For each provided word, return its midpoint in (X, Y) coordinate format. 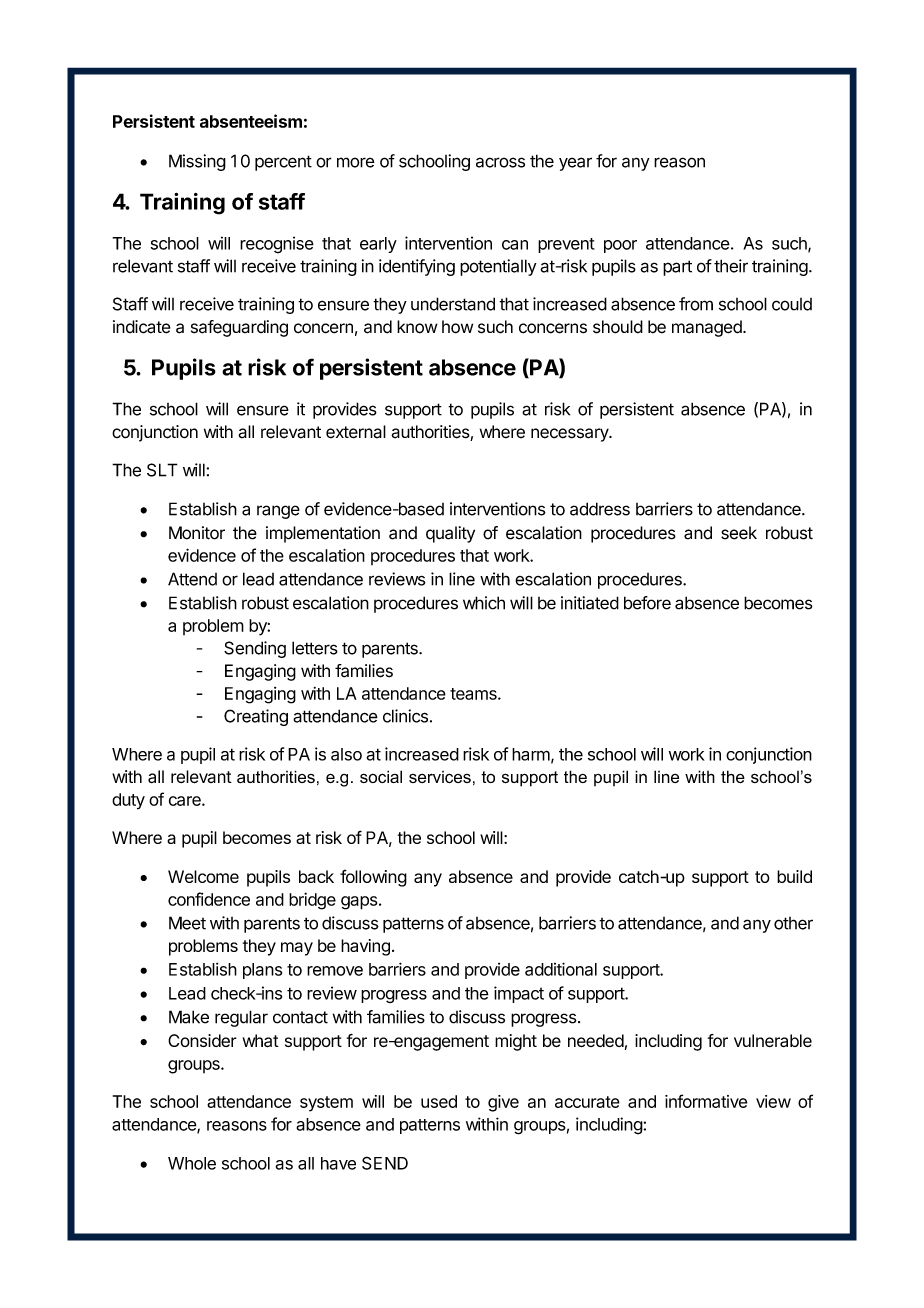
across (500, 162)
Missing (197, 162)
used (439, 1101)
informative (706, 1101)
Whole (192, 1163)
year (575, 164)
